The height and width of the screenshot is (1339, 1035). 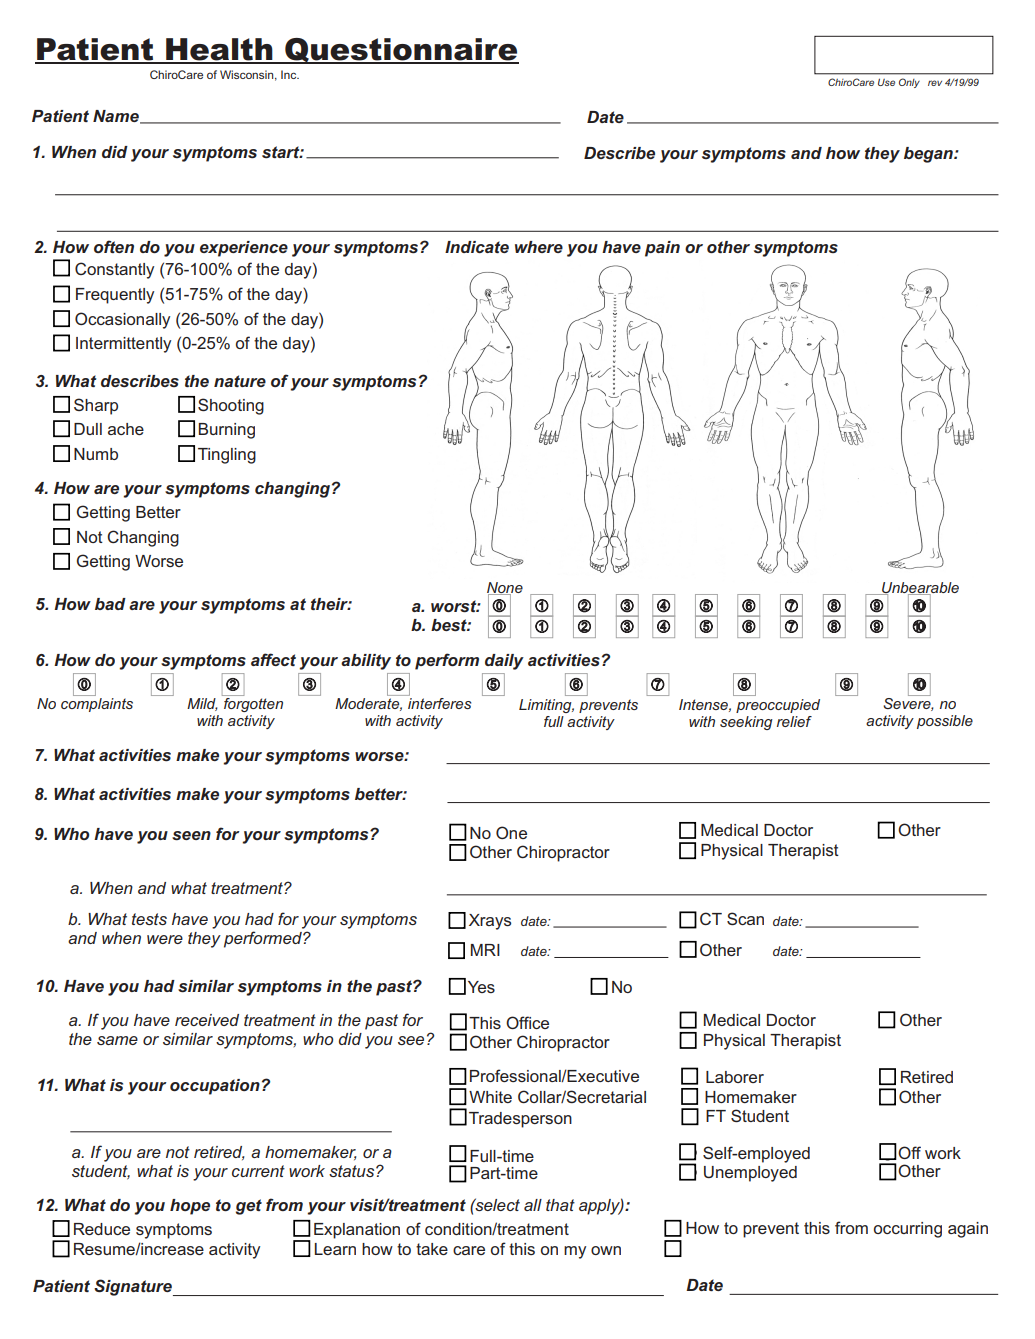 What do you see at coordinates (560, 1205) in the screenshot?
I see `that` at bounding box center [560, 1205].
